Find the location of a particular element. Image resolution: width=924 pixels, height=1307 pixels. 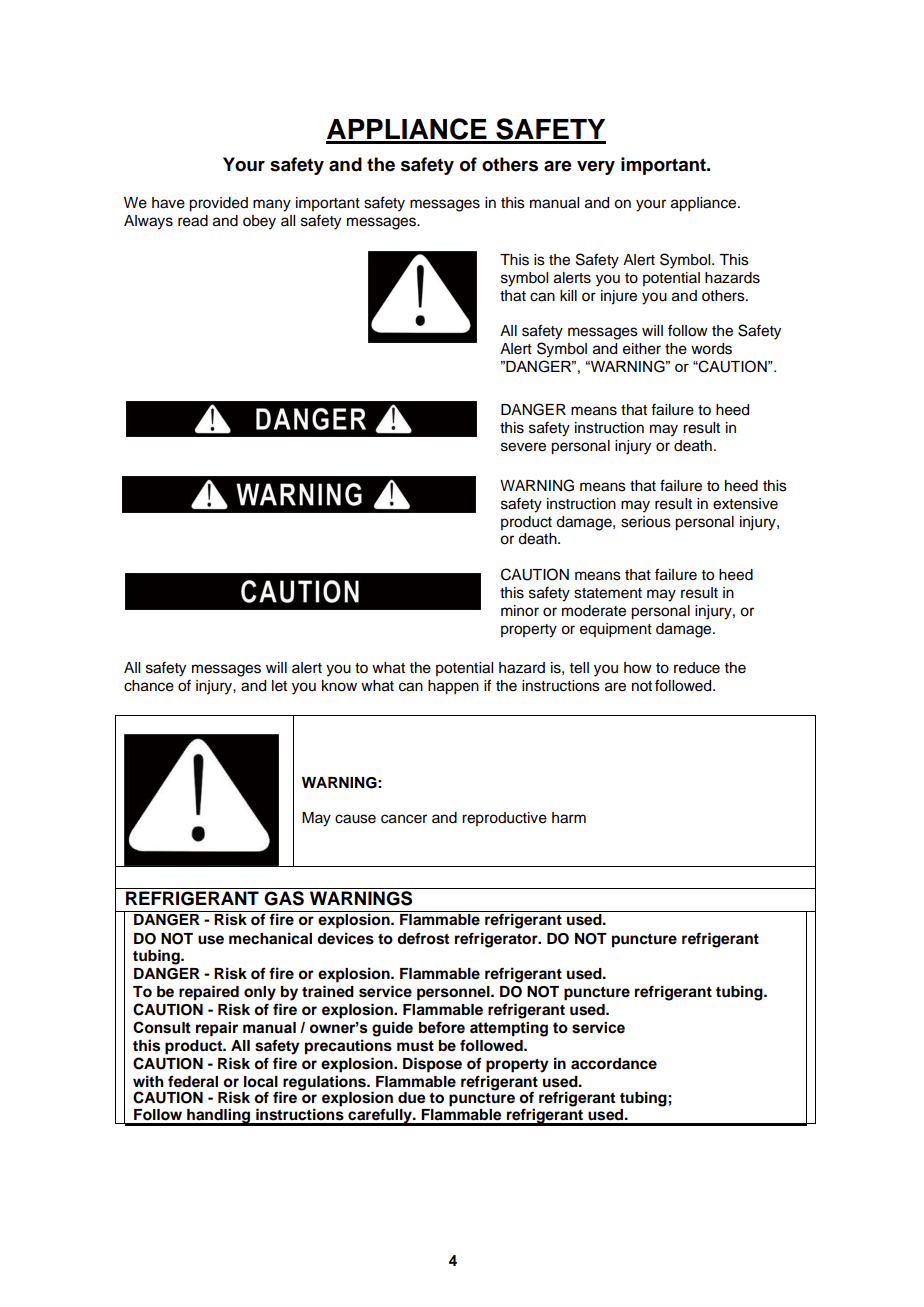

Dispose is located at coordinates (432, 1065).
